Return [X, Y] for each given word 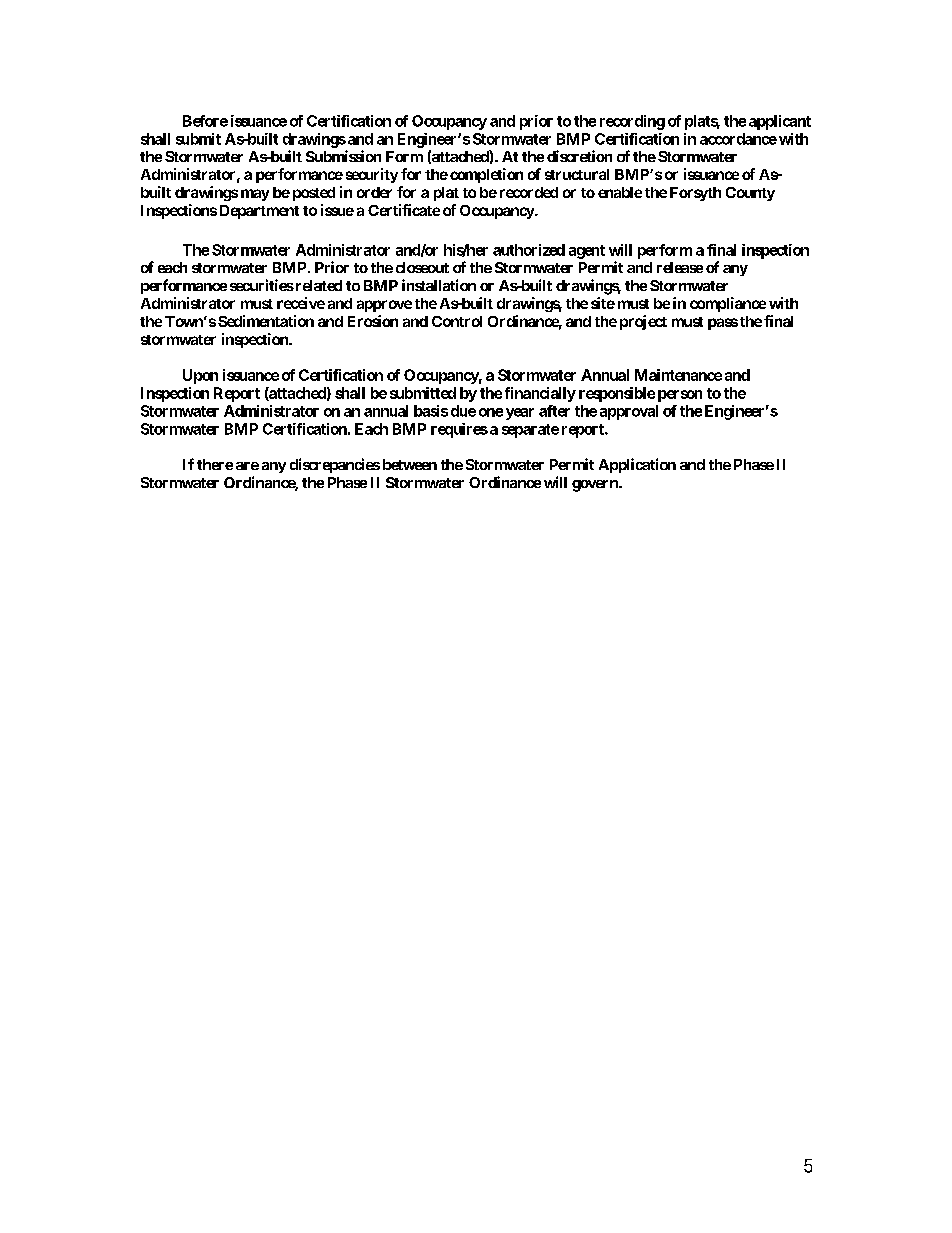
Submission [343, 156]
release [680, 267]
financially [540, 394]
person [680, 396]
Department [259, 212]
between [410, 464]
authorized [529, 250]
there [215, 464]
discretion [579, 156]
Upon [200, 376]
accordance [738, 139]
